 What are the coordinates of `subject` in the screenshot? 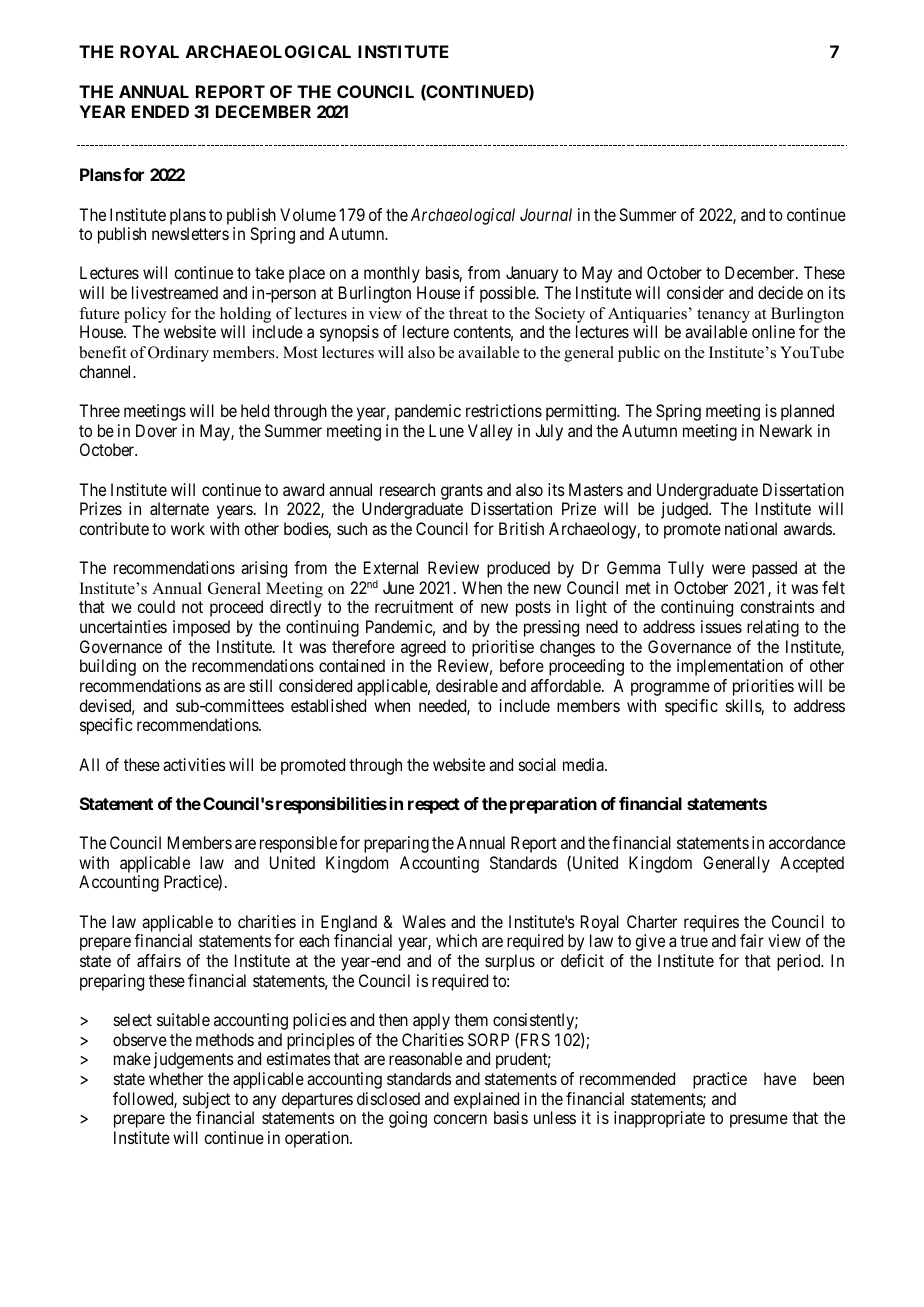 It's located at (206, 1100).
